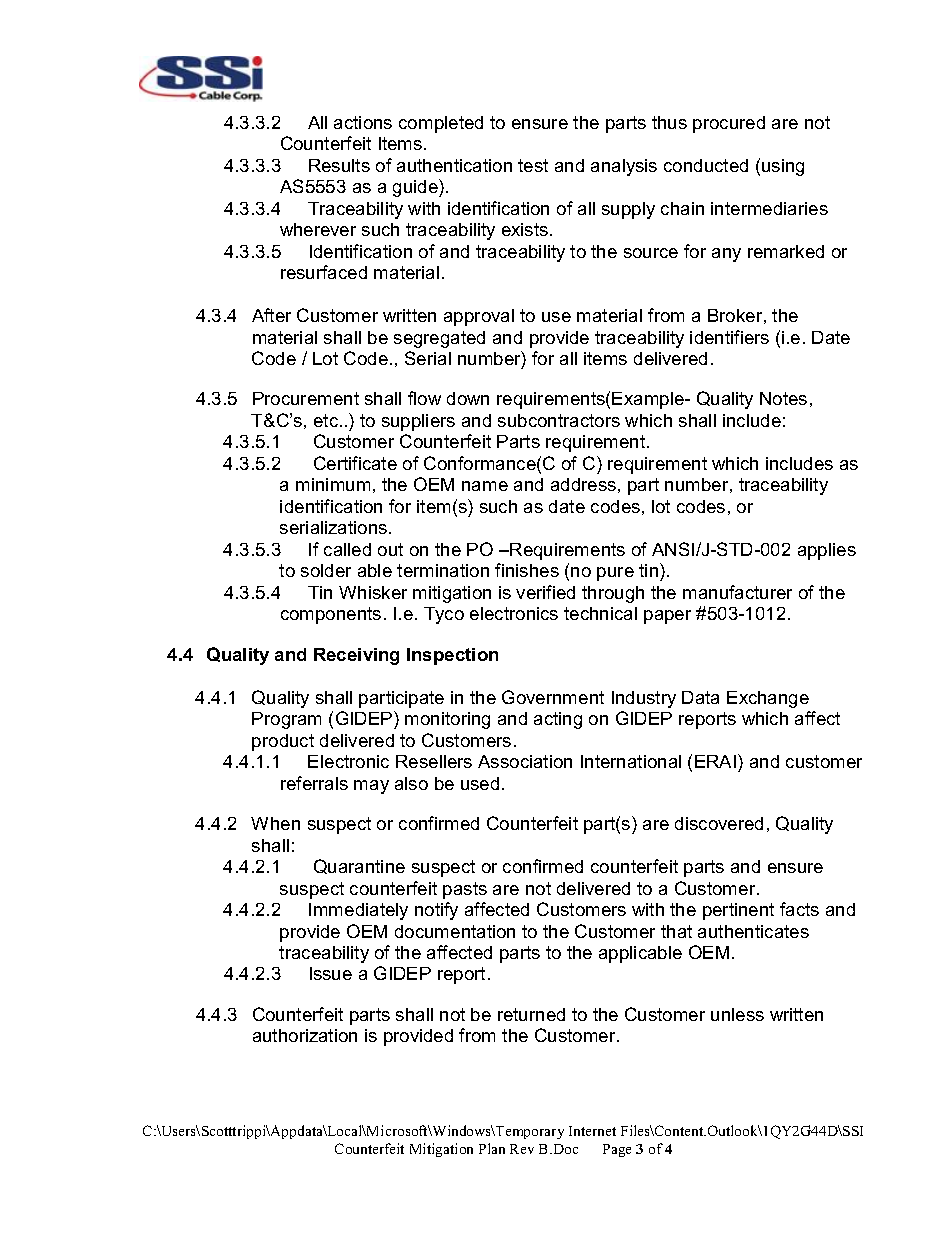 Image resolution: width=952 pixels, height=1233 pixels. What do you see at coordinates (783, 167) in the screenshot?
I see `using` at bounding box center [783, 167].
